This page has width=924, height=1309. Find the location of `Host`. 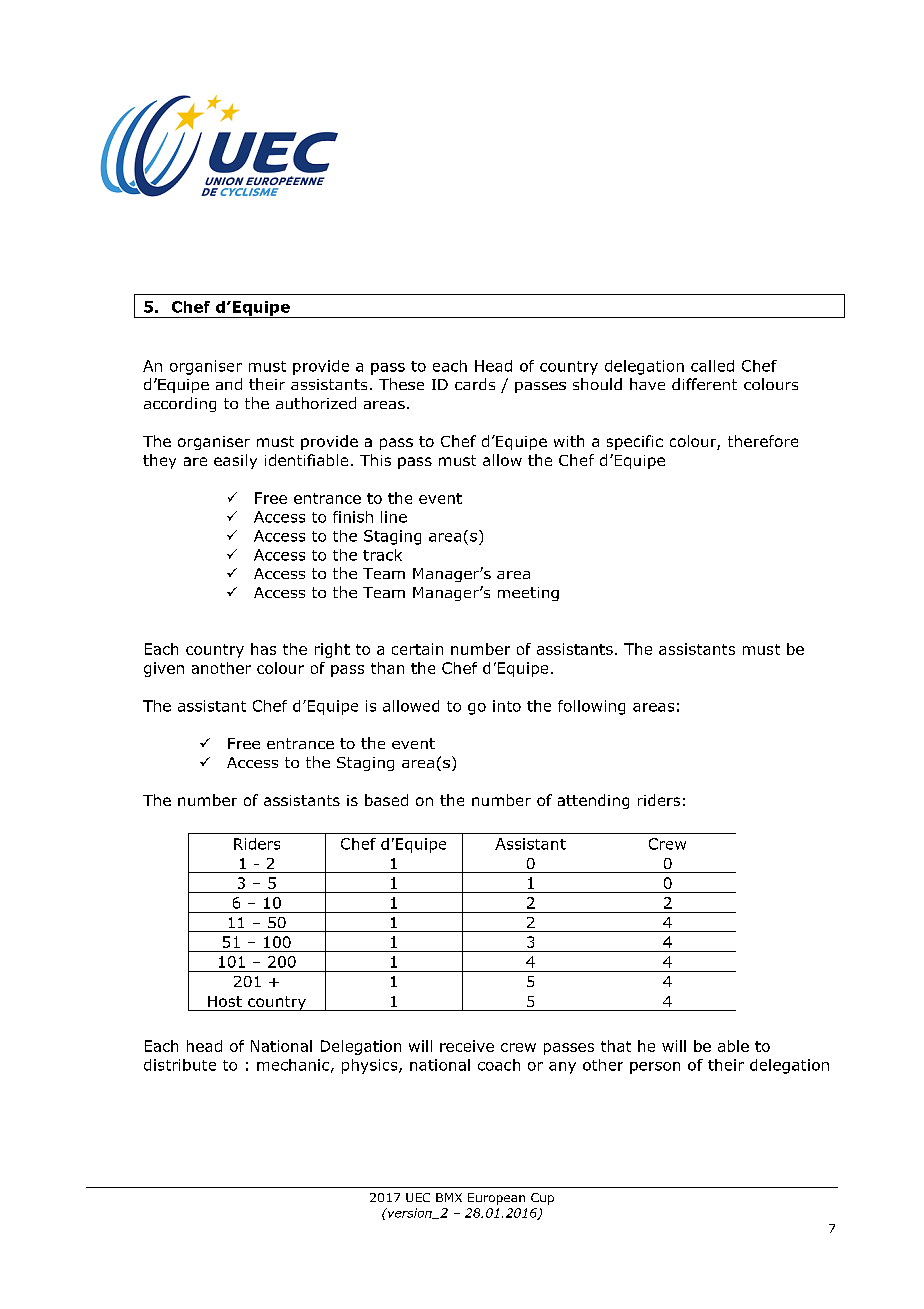

Host is located at coordinates (225, 1001).
